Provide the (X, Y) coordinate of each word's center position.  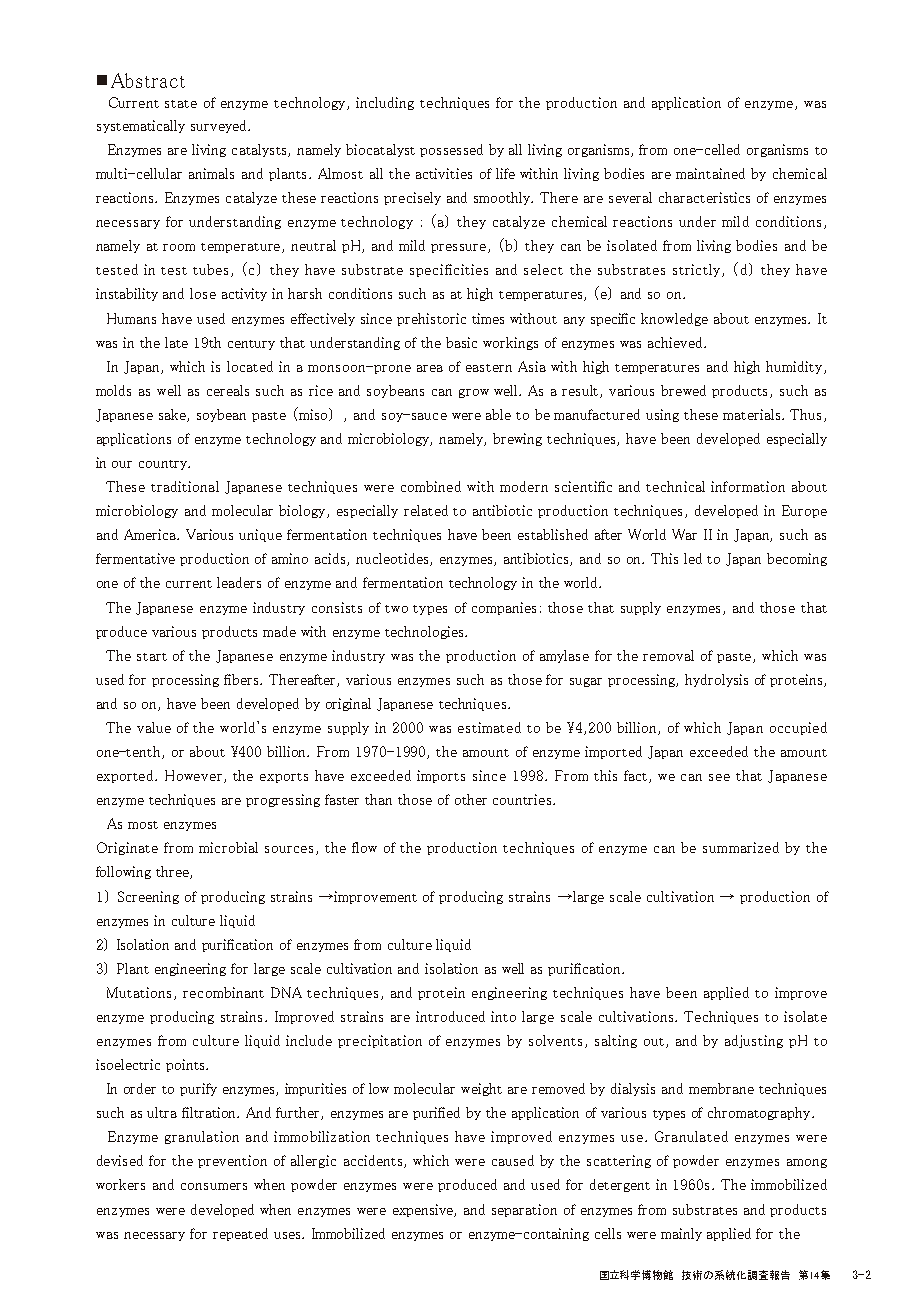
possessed (451, 150)
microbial (228, 847)
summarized (741, 847)
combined (431, 486)
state (181, 104)
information (748, 486)
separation (524, 1210)
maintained (710, 173)
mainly (681, 1234)
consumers (214, 1186)
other (471, 799)
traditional (185, 486)
